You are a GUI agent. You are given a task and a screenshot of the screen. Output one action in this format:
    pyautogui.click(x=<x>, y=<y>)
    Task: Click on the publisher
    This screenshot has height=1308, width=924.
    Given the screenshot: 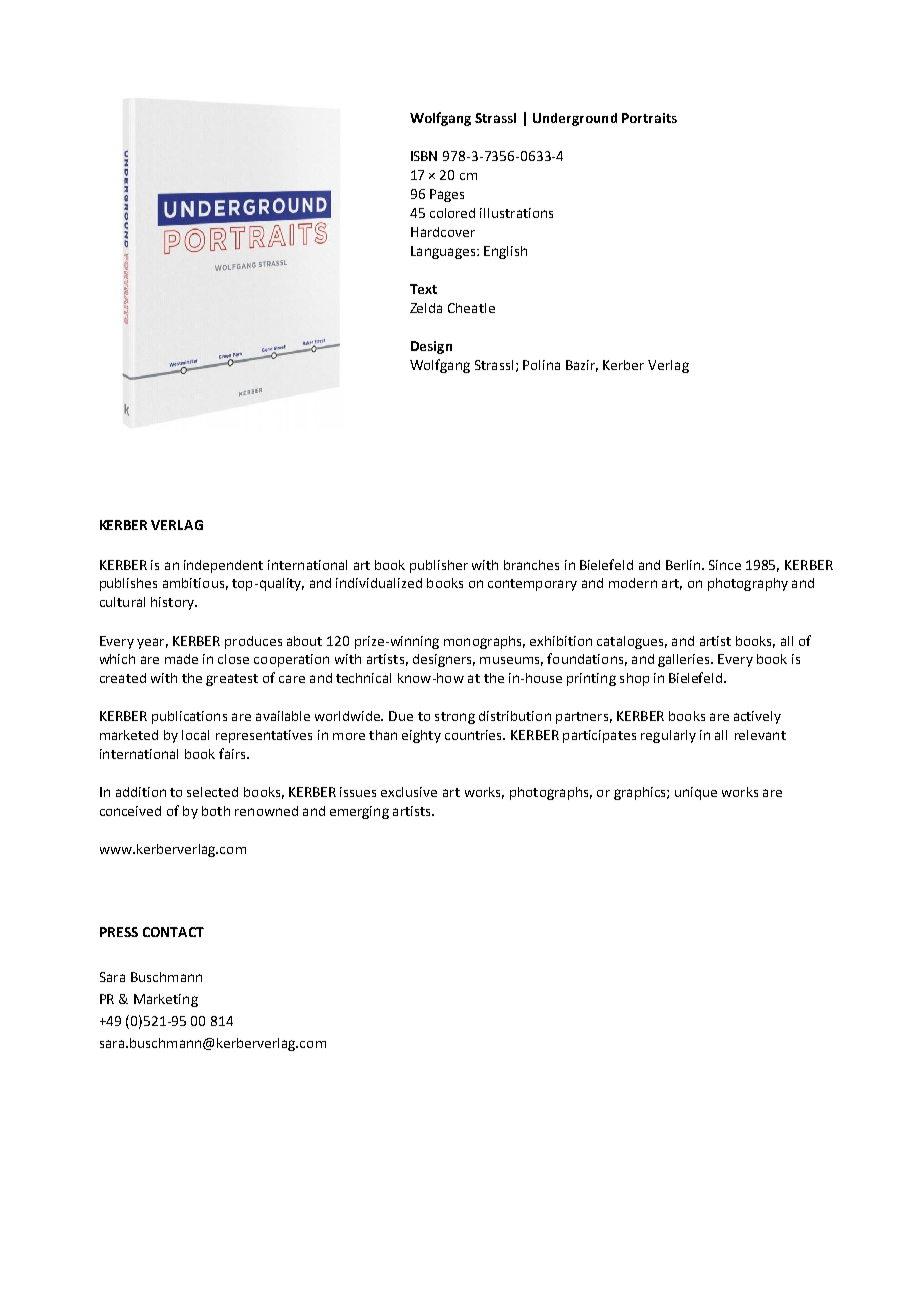 What is the action you would take?
    pyautogui.click(x=439, y=566)
